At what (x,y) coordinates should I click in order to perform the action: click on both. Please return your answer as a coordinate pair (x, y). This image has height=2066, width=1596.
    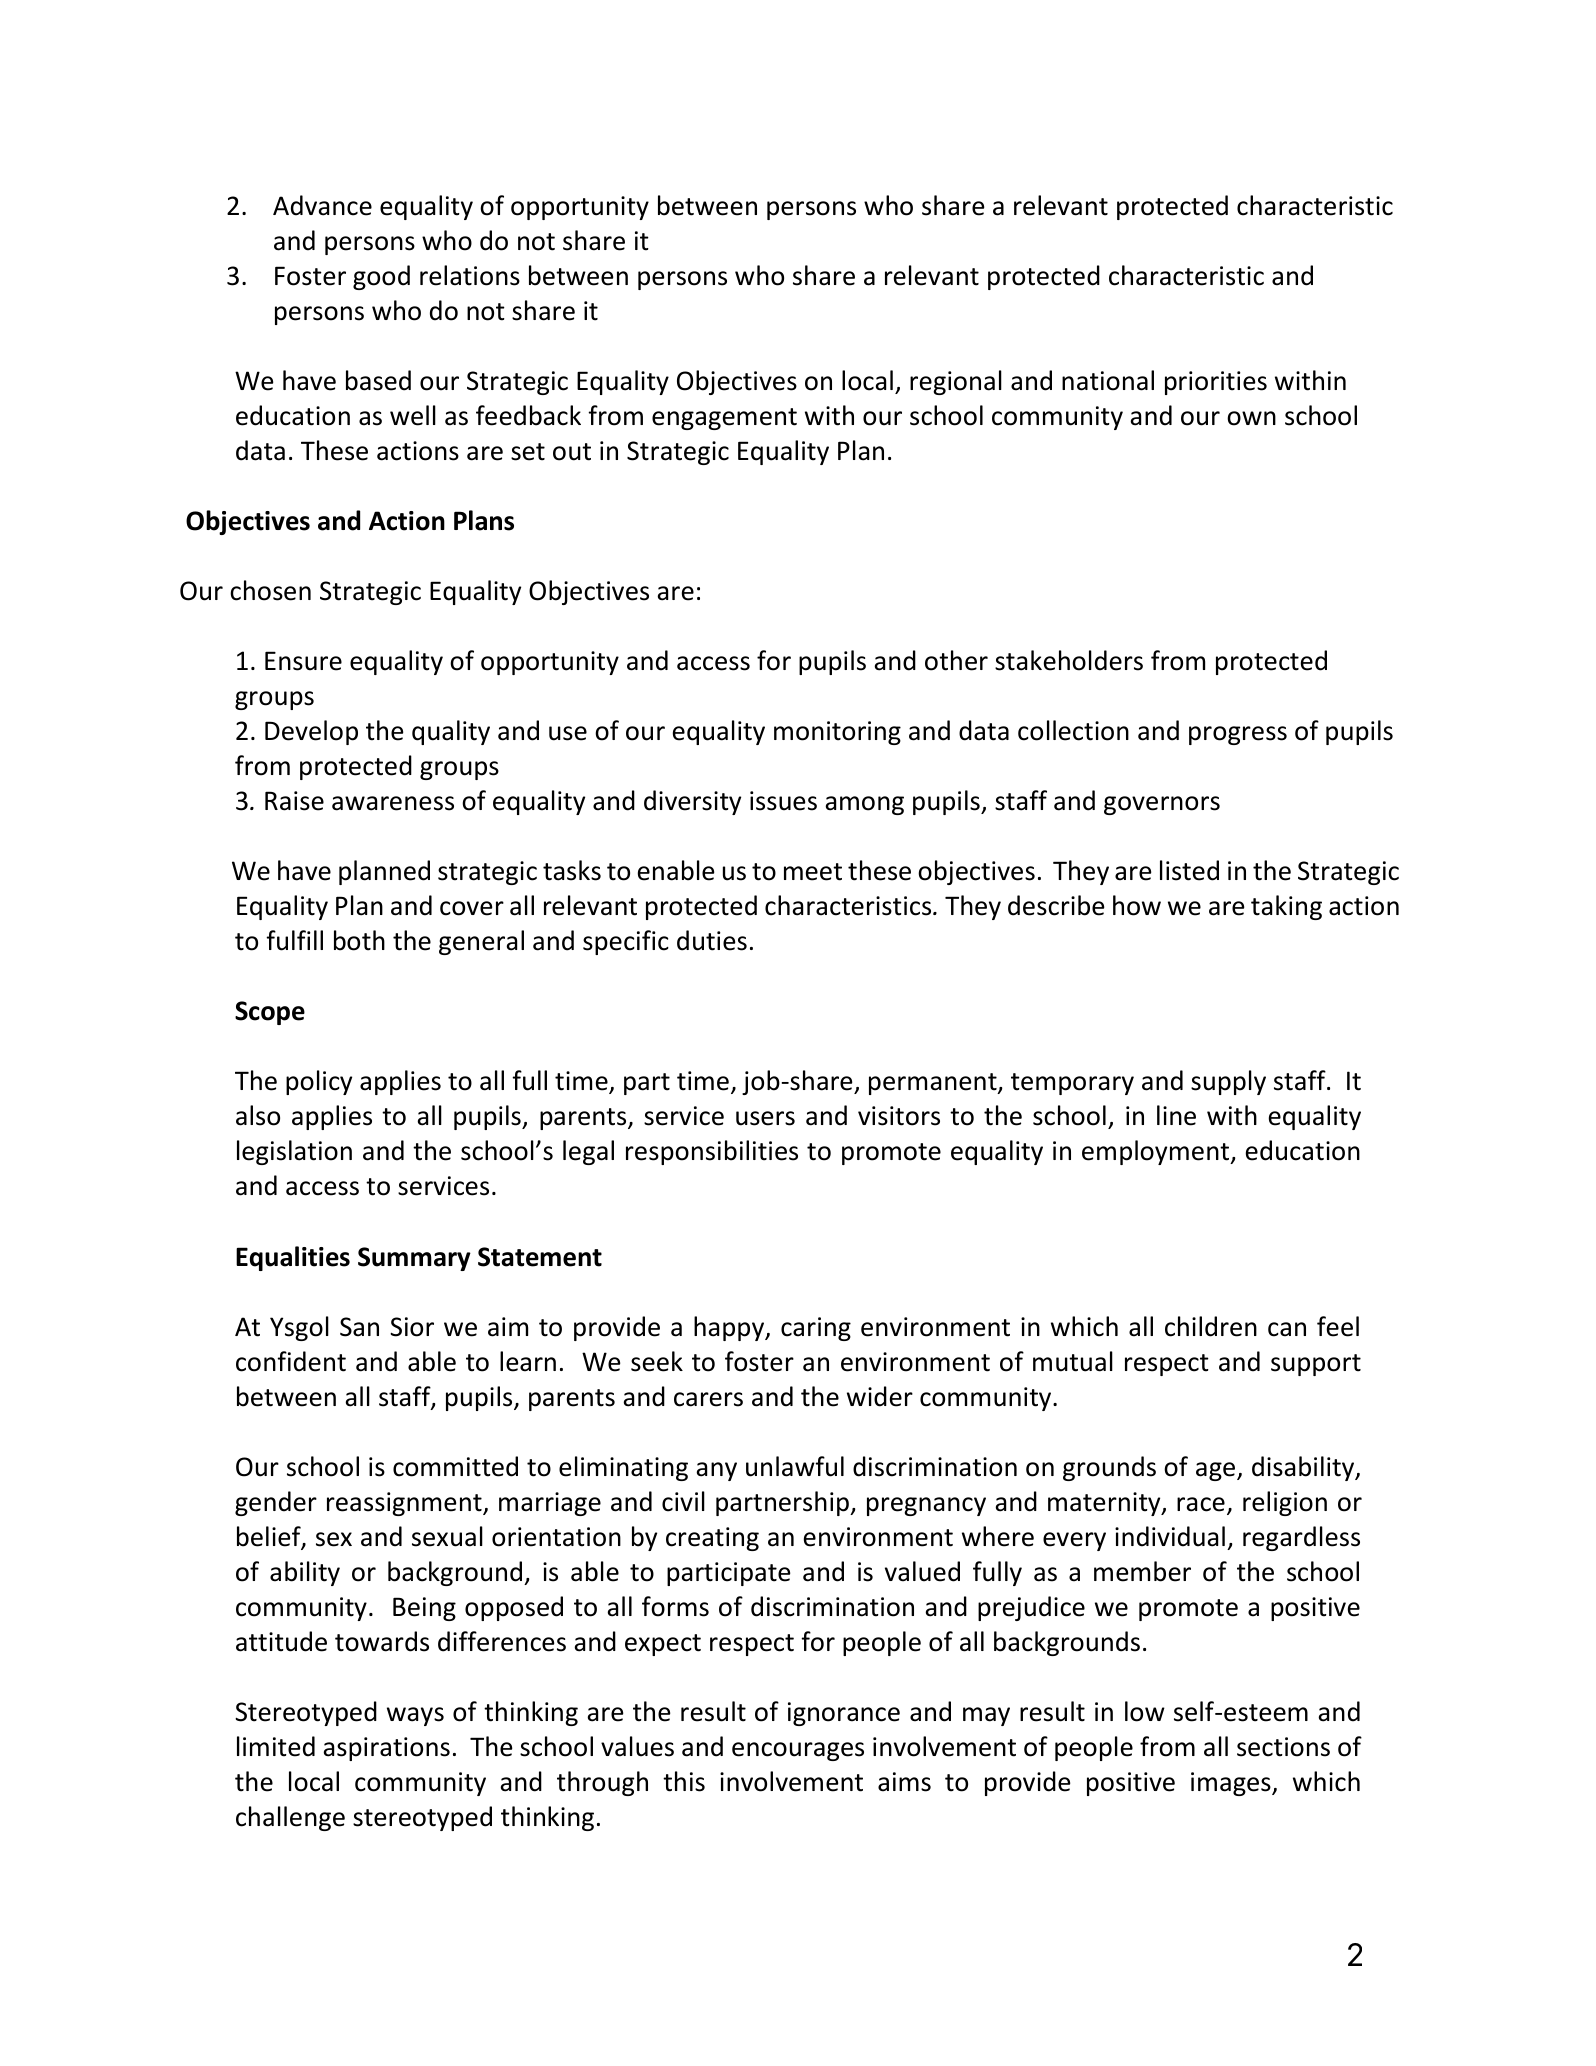
    Looking at the image, I should click on (359, 940).
